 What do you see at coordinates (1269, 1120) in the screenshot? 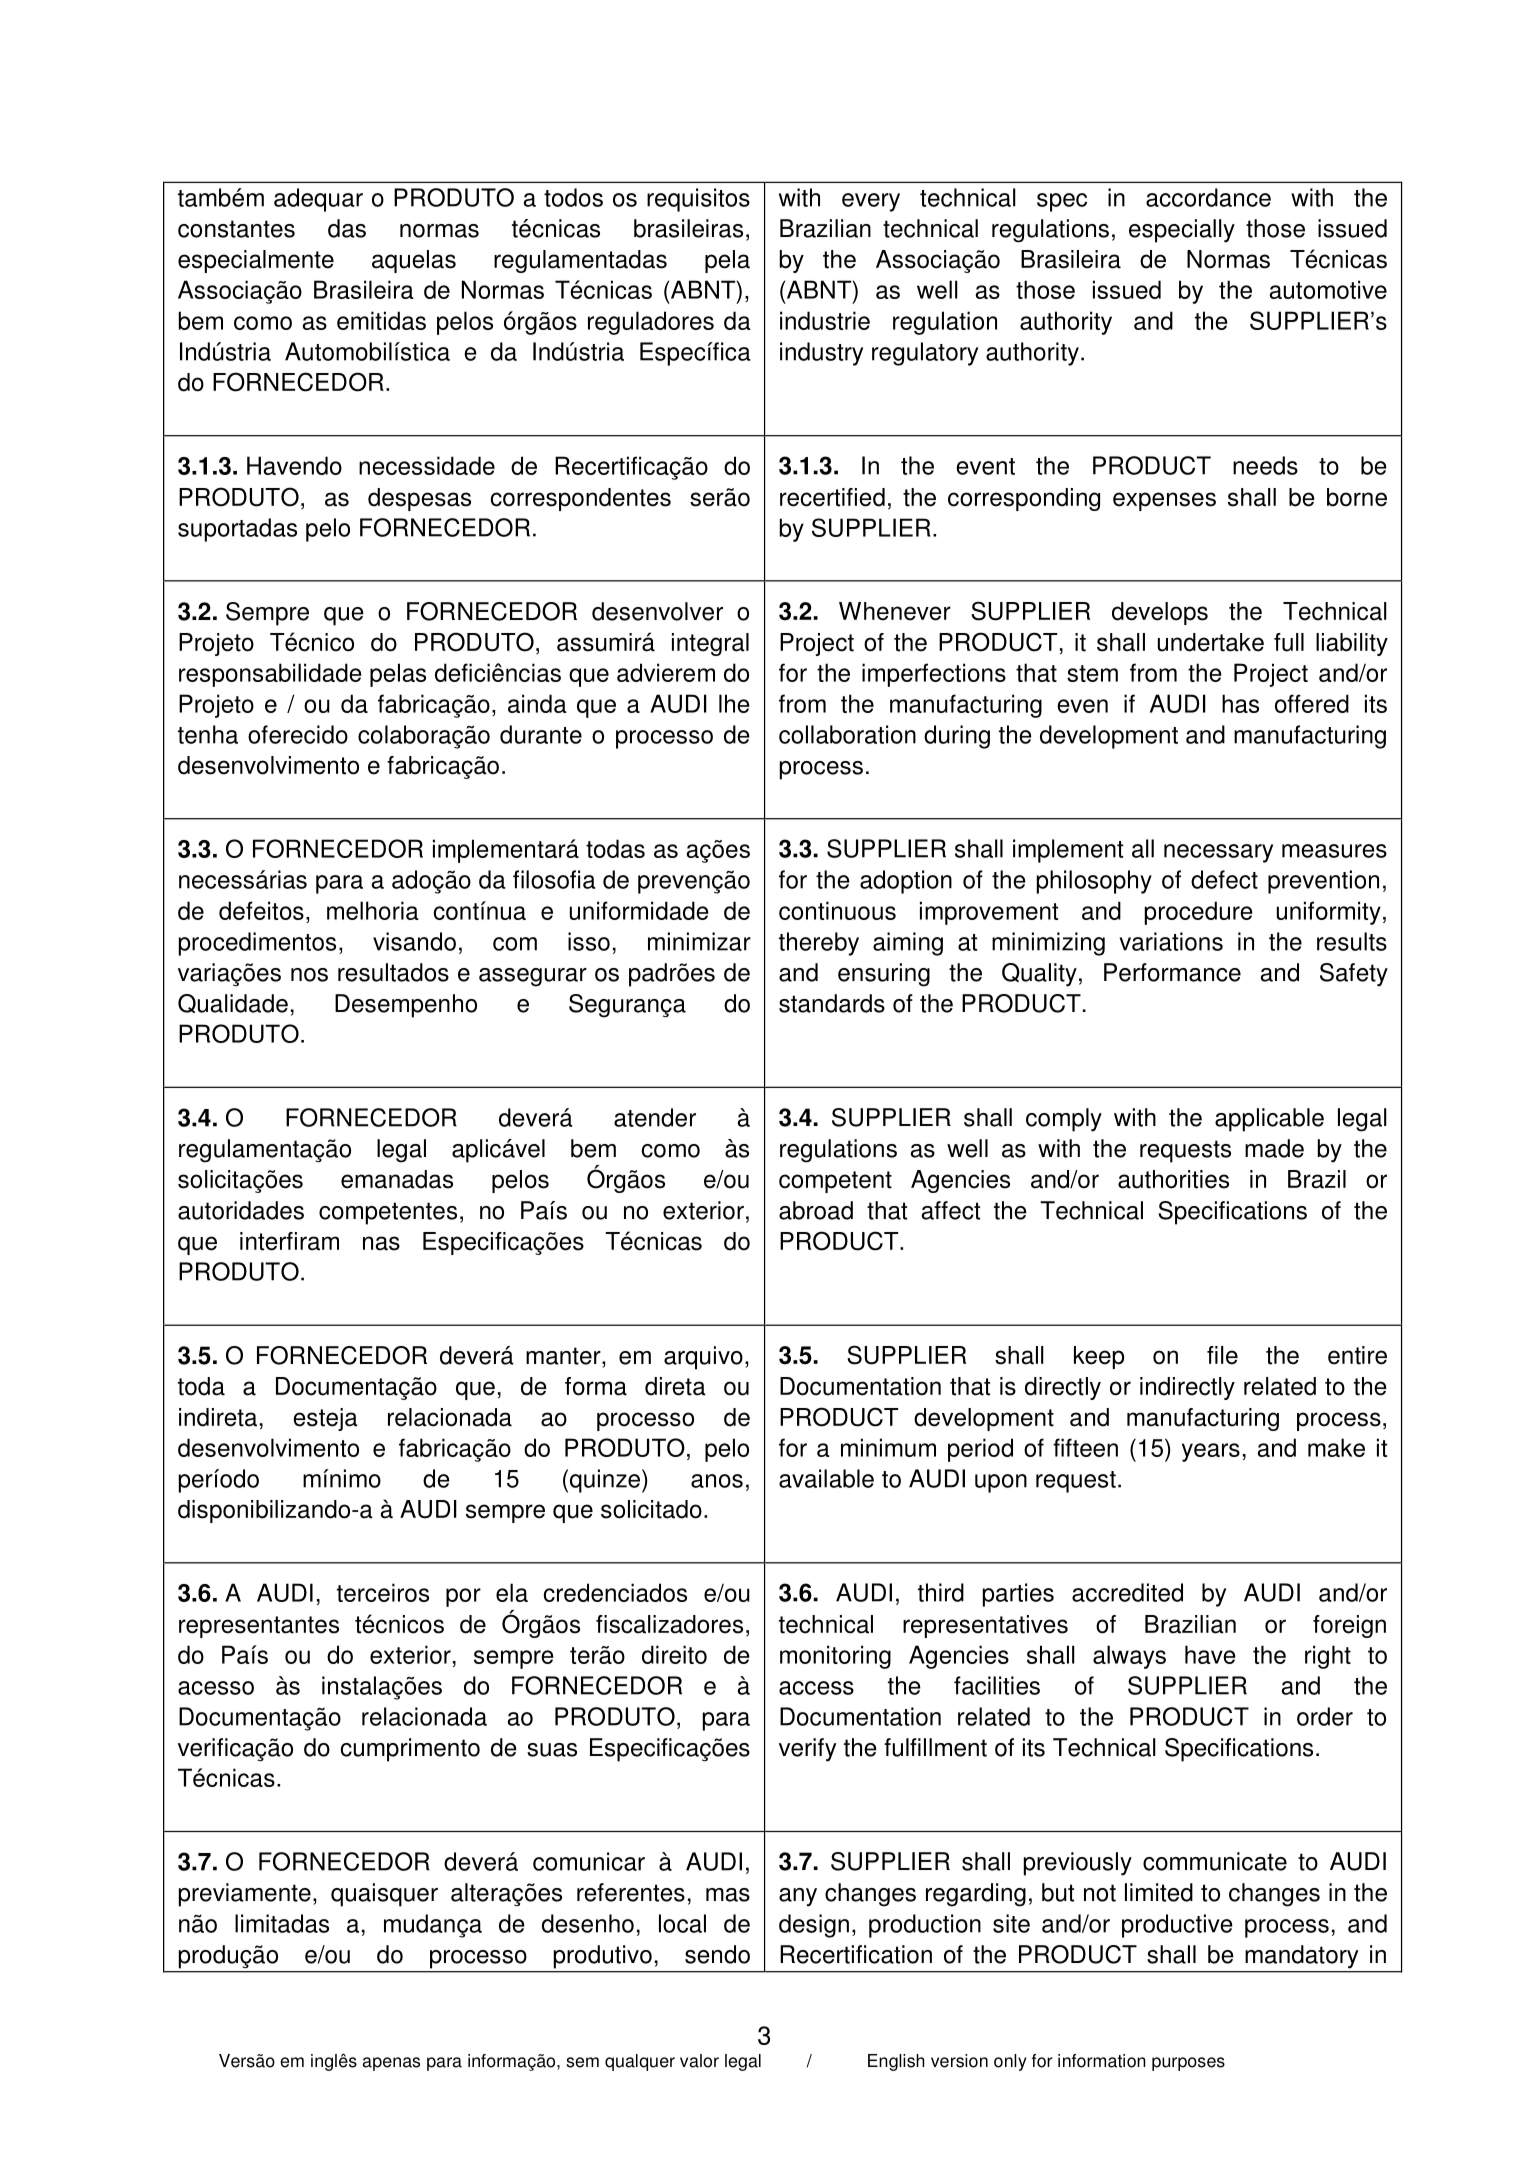
I see `applicable` at bounding box center [1269, 1120].
